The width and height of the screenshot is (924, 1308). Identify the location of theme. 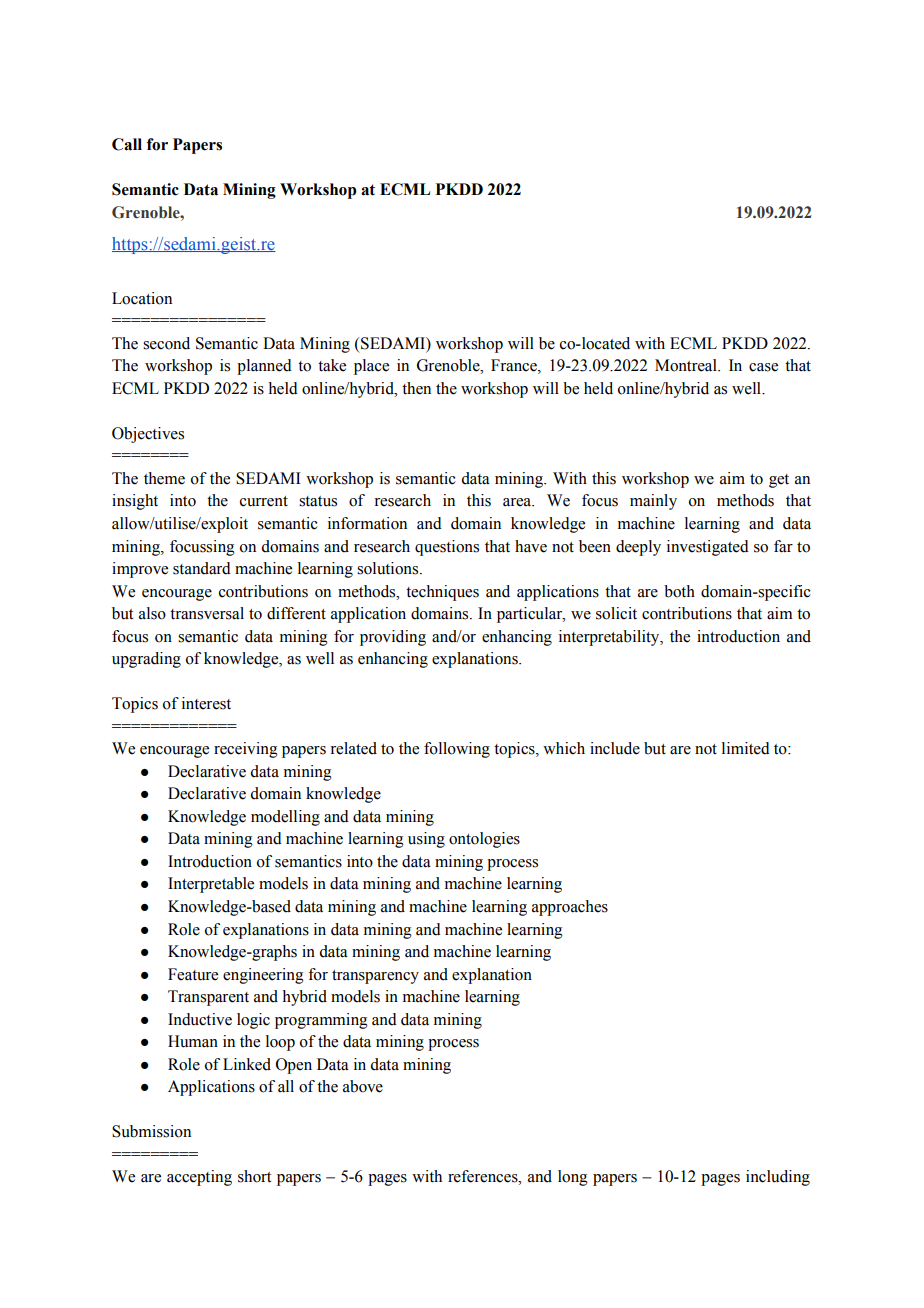
(164, 478).
